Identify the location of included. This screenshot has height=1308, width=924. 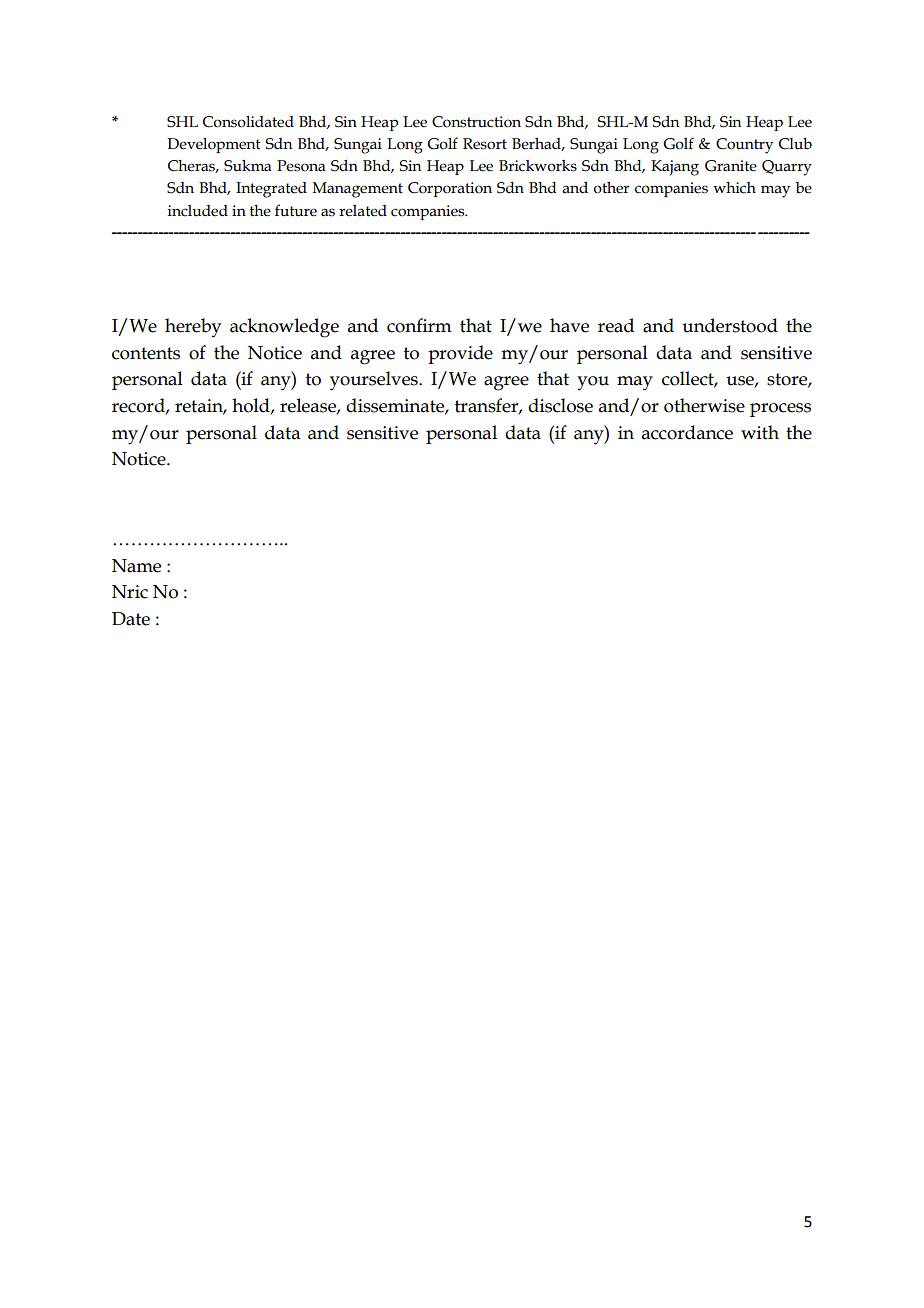
(198, 211).
